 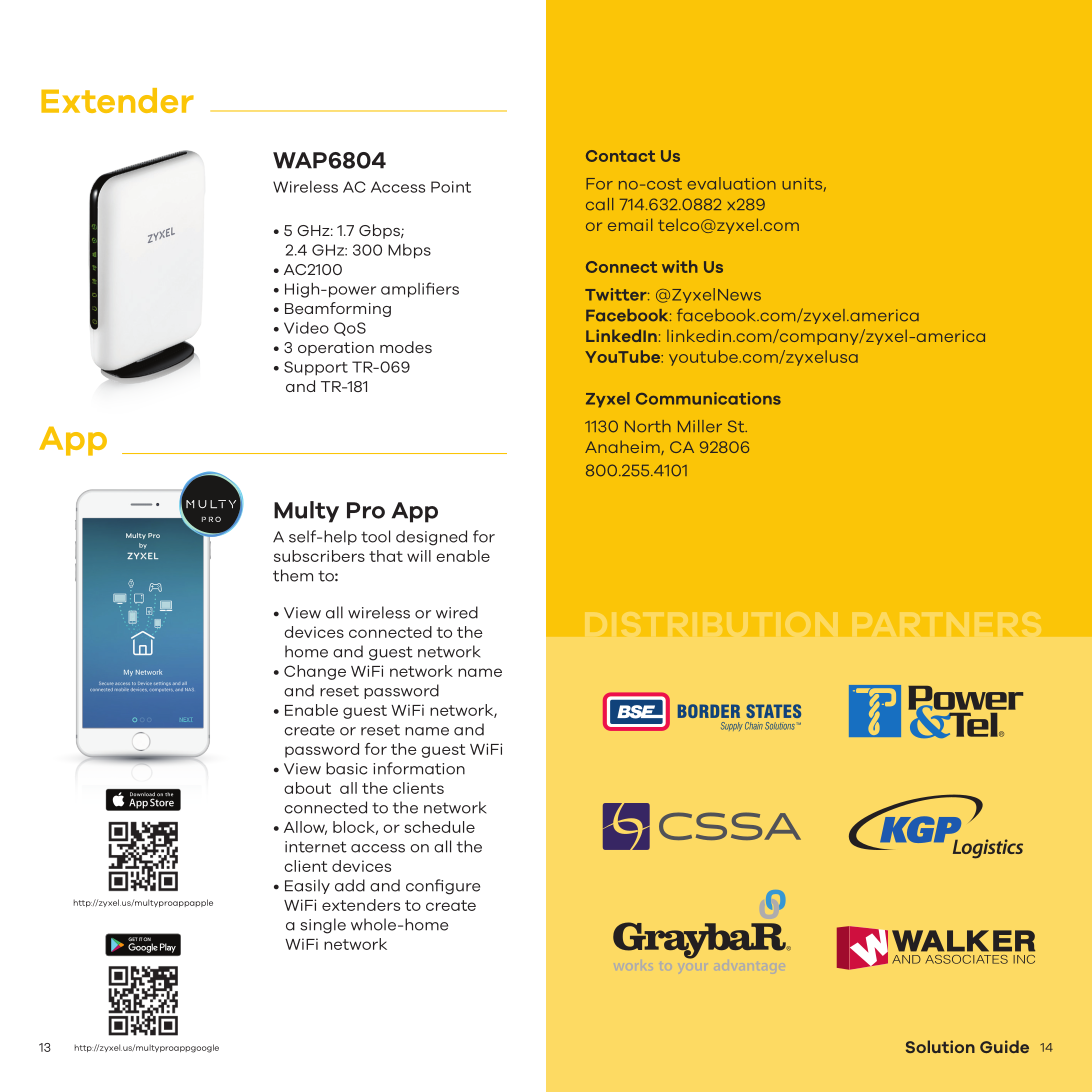 I want to click on Miller, so click(x=700, y=426).
